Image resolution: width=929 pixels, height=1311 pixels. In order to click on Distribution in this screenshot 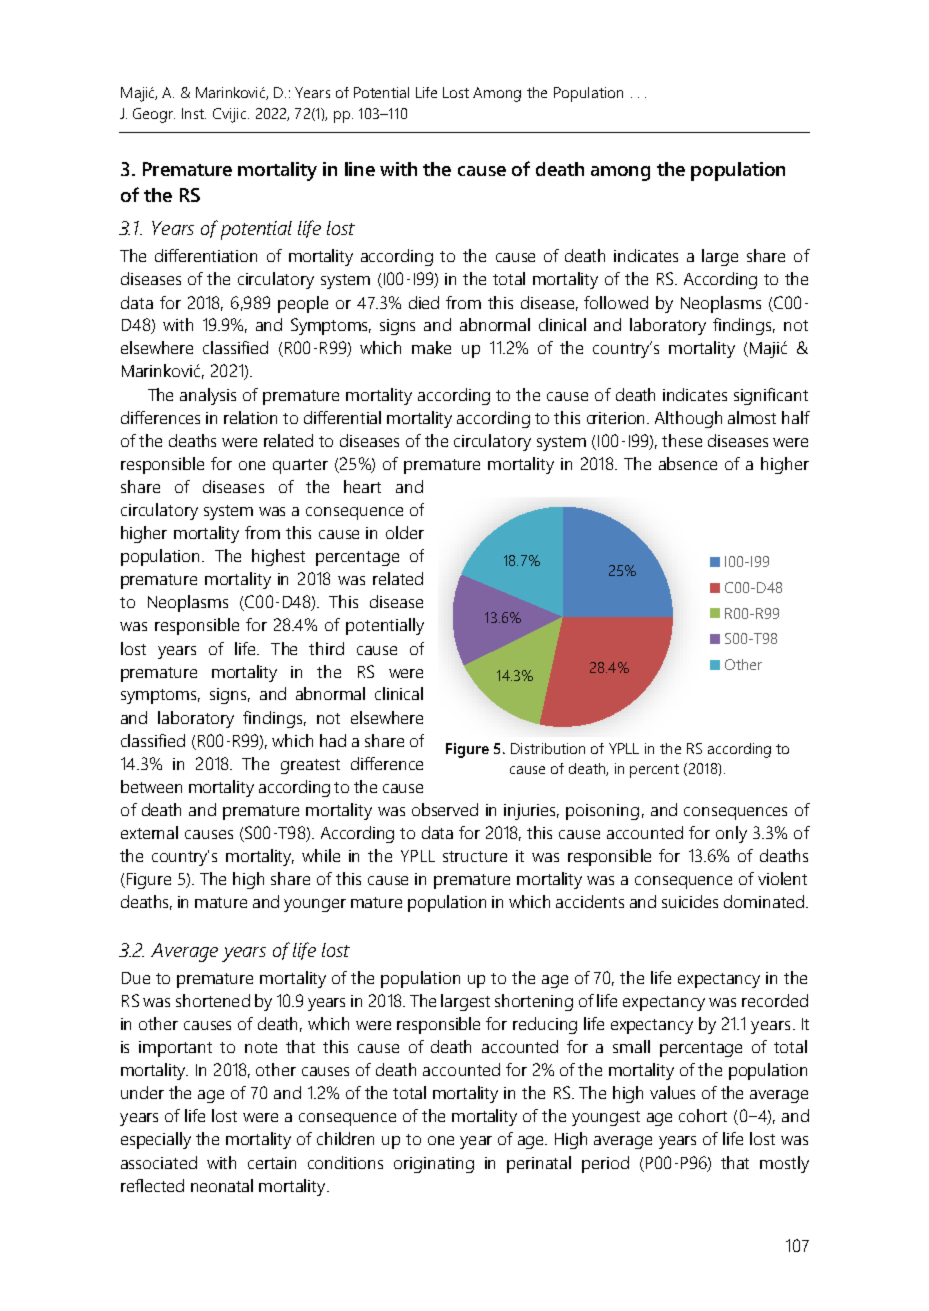, I will do `click(548, 748)`.
